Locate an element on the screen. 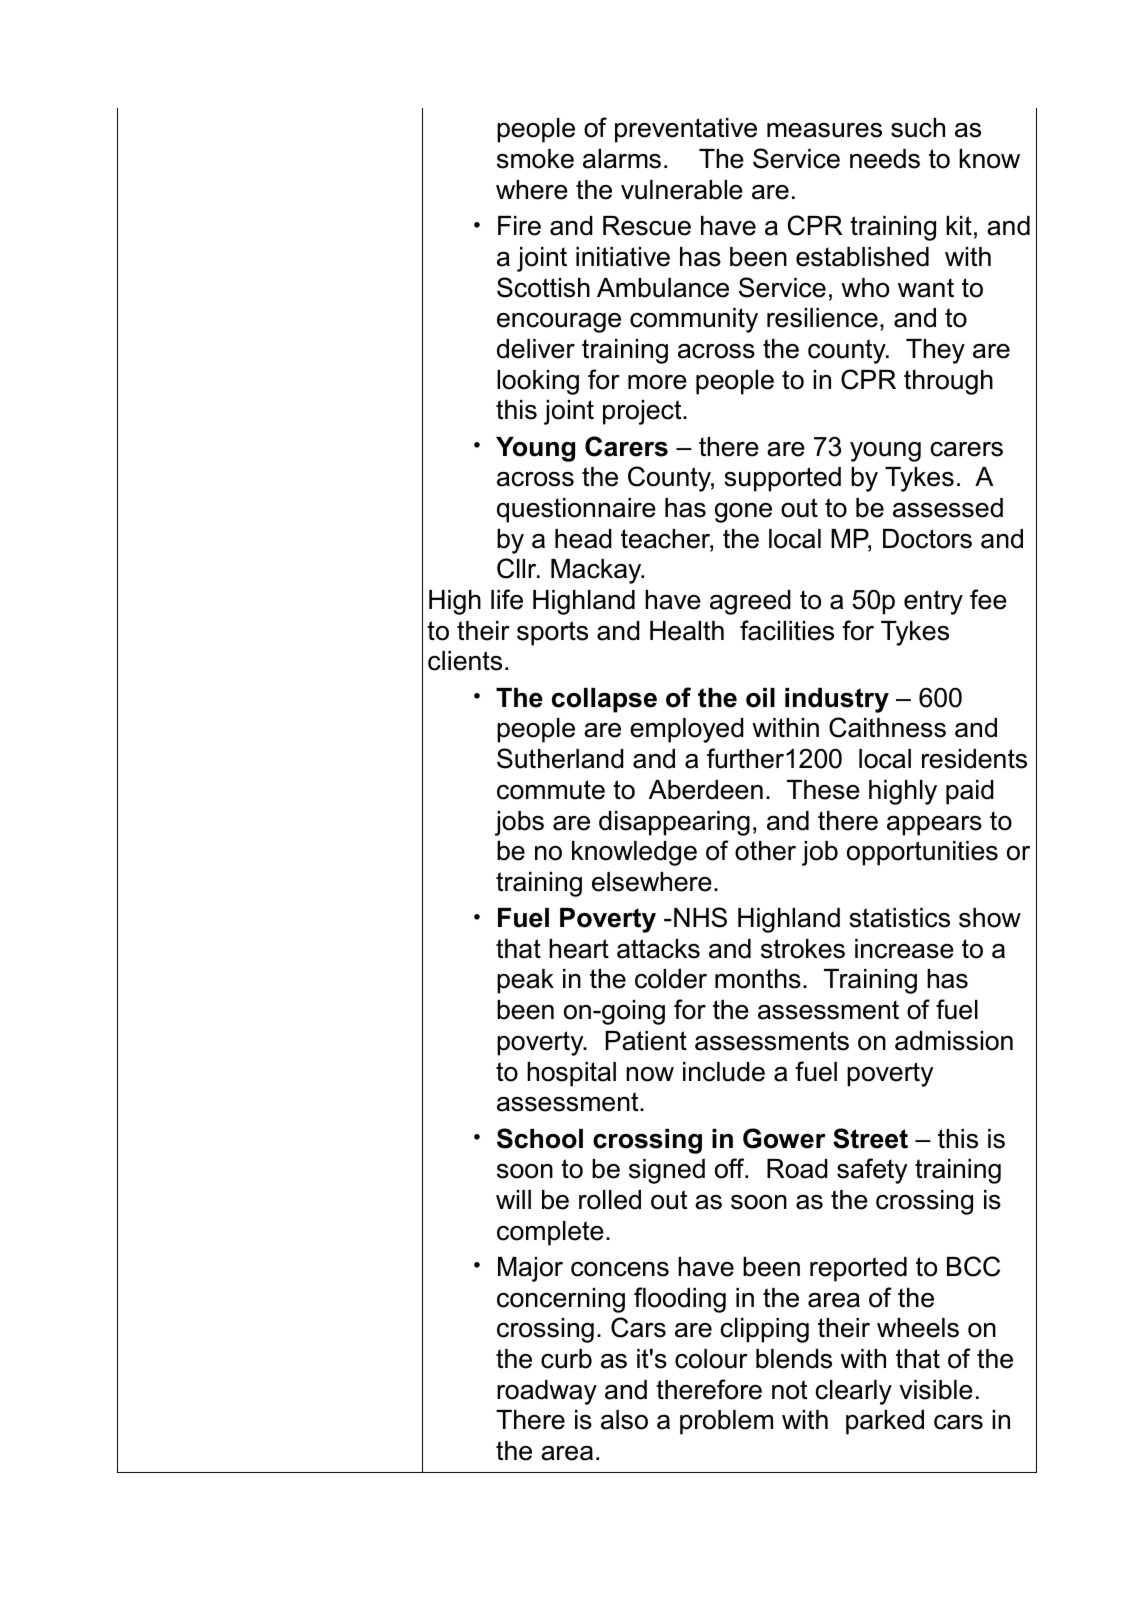  life is located at coordinates (507, 599).
